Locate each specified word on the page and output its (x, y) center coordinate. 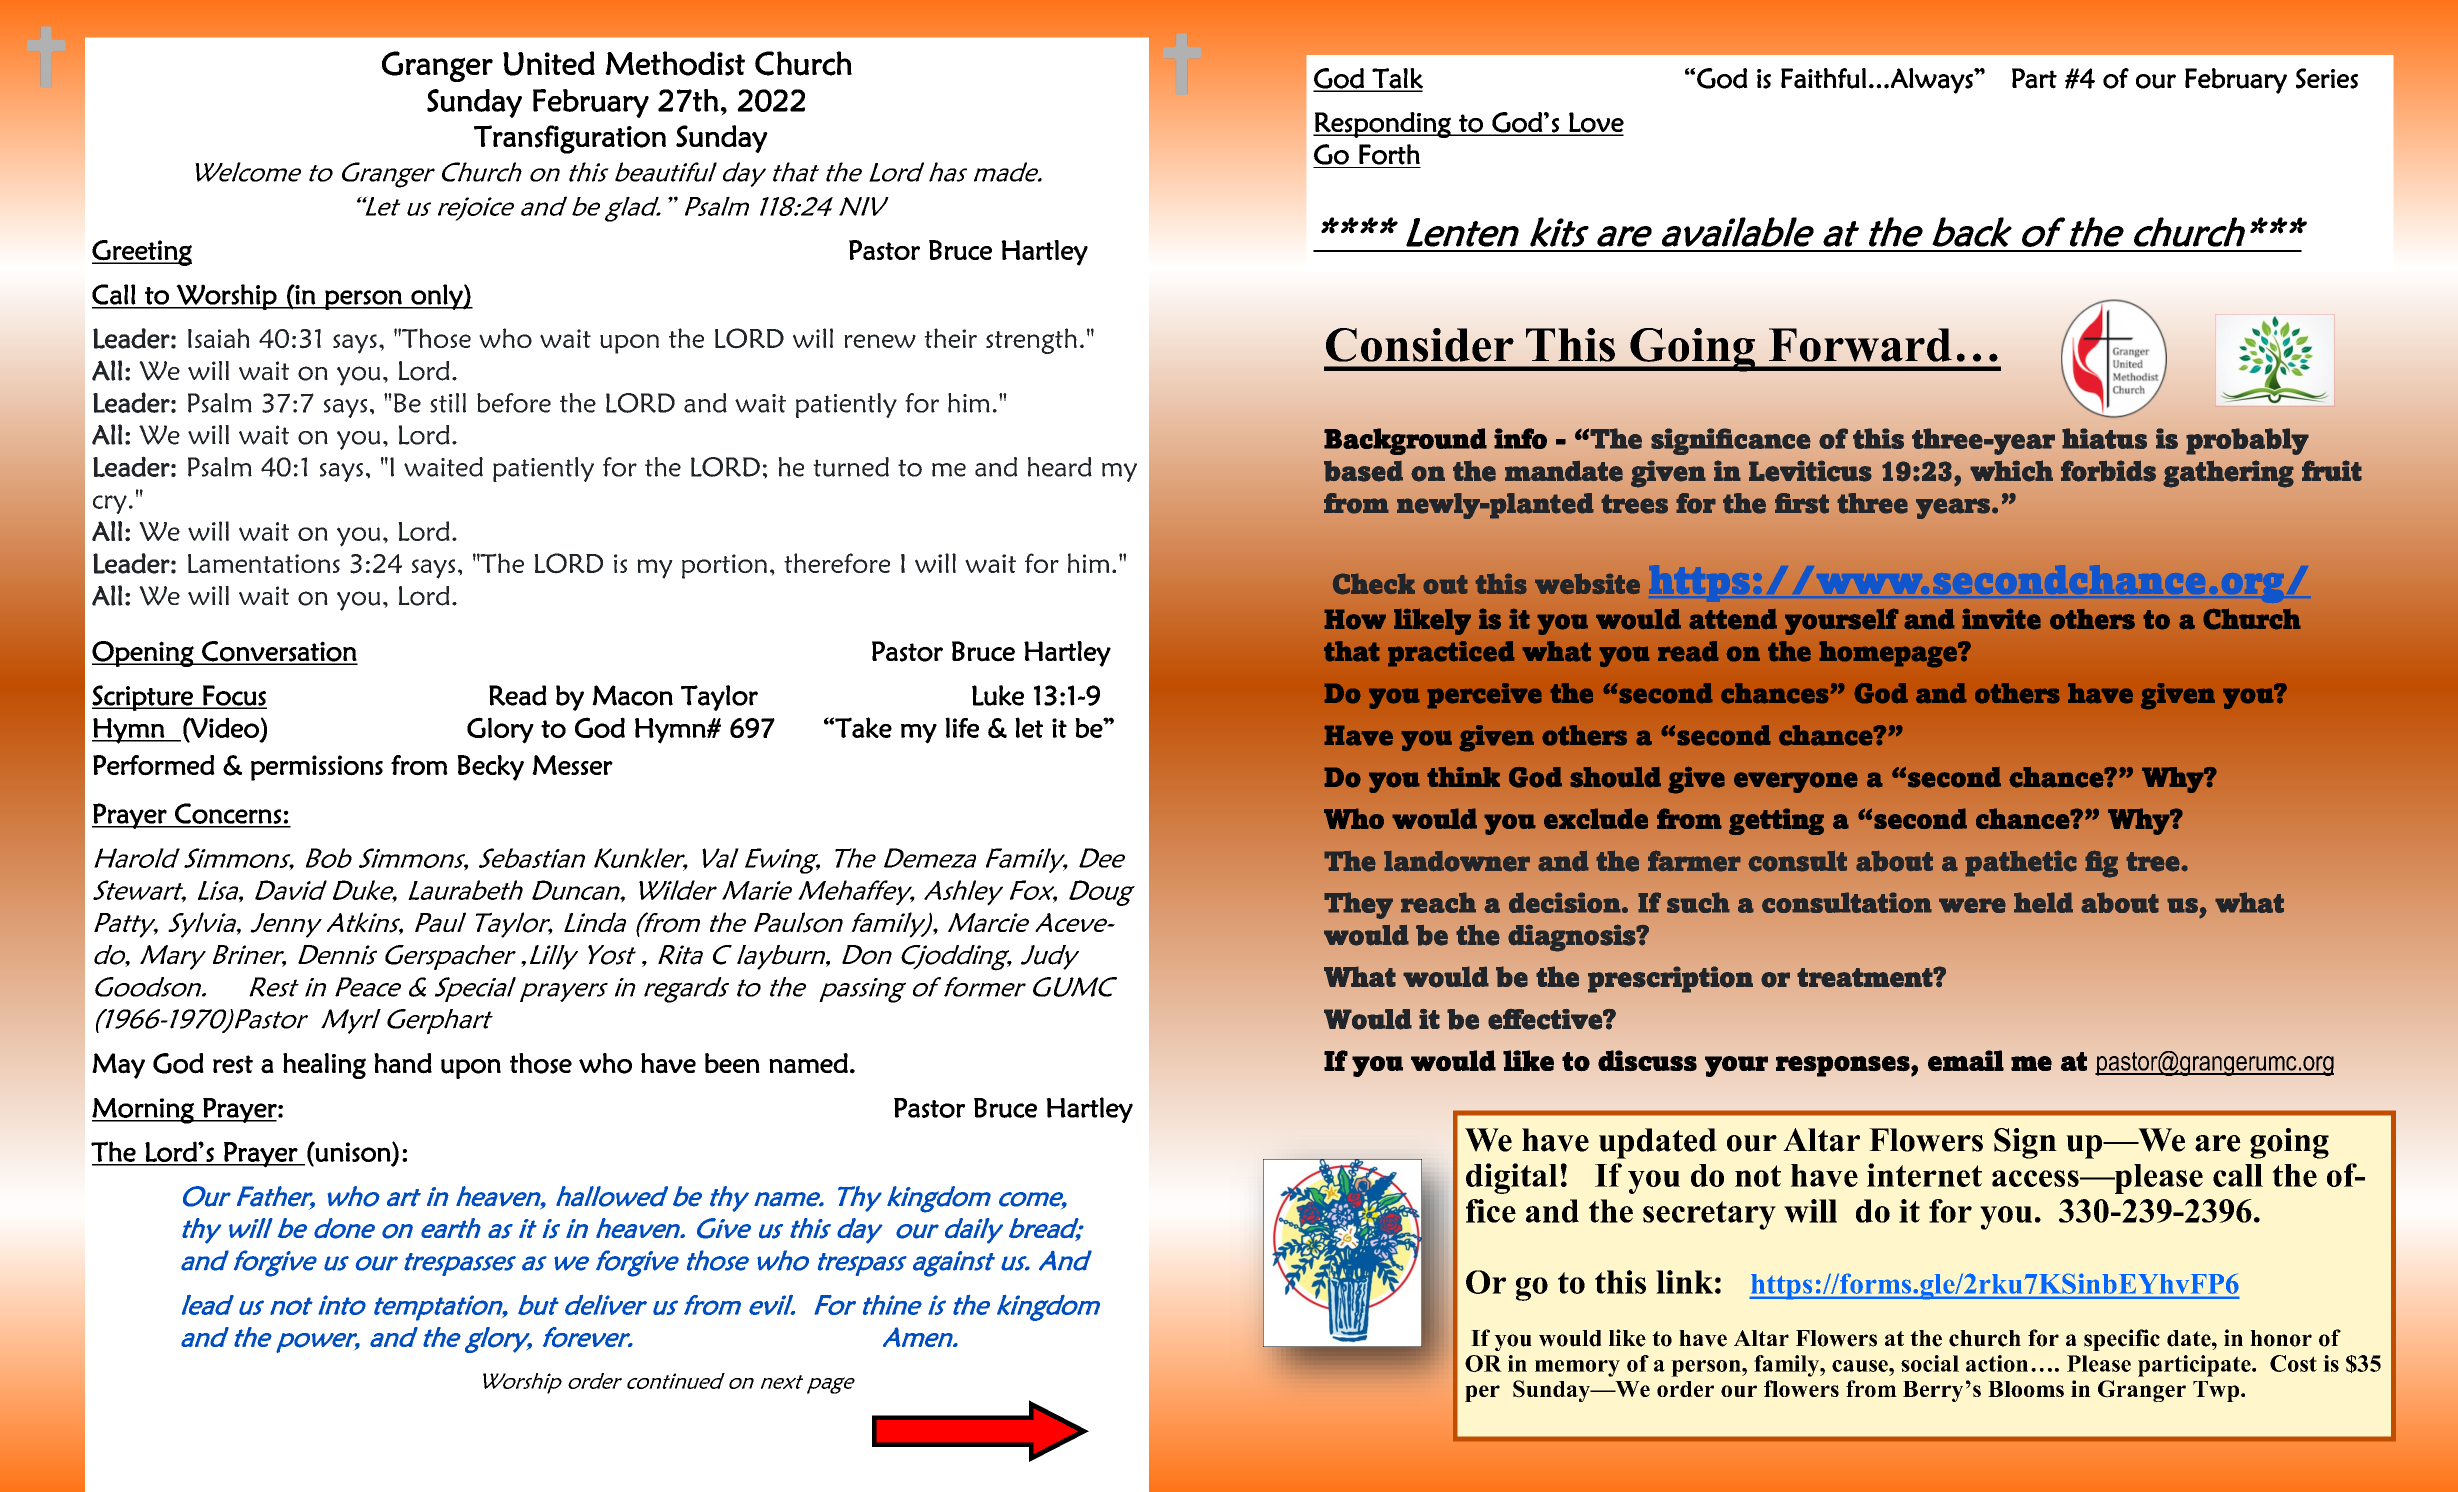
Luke (998, 695)
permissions (317, 768)
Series (2327, 78)
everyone (1796, 782)
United (549, 63)
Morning (144, 1111)
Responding (1383, 125)
